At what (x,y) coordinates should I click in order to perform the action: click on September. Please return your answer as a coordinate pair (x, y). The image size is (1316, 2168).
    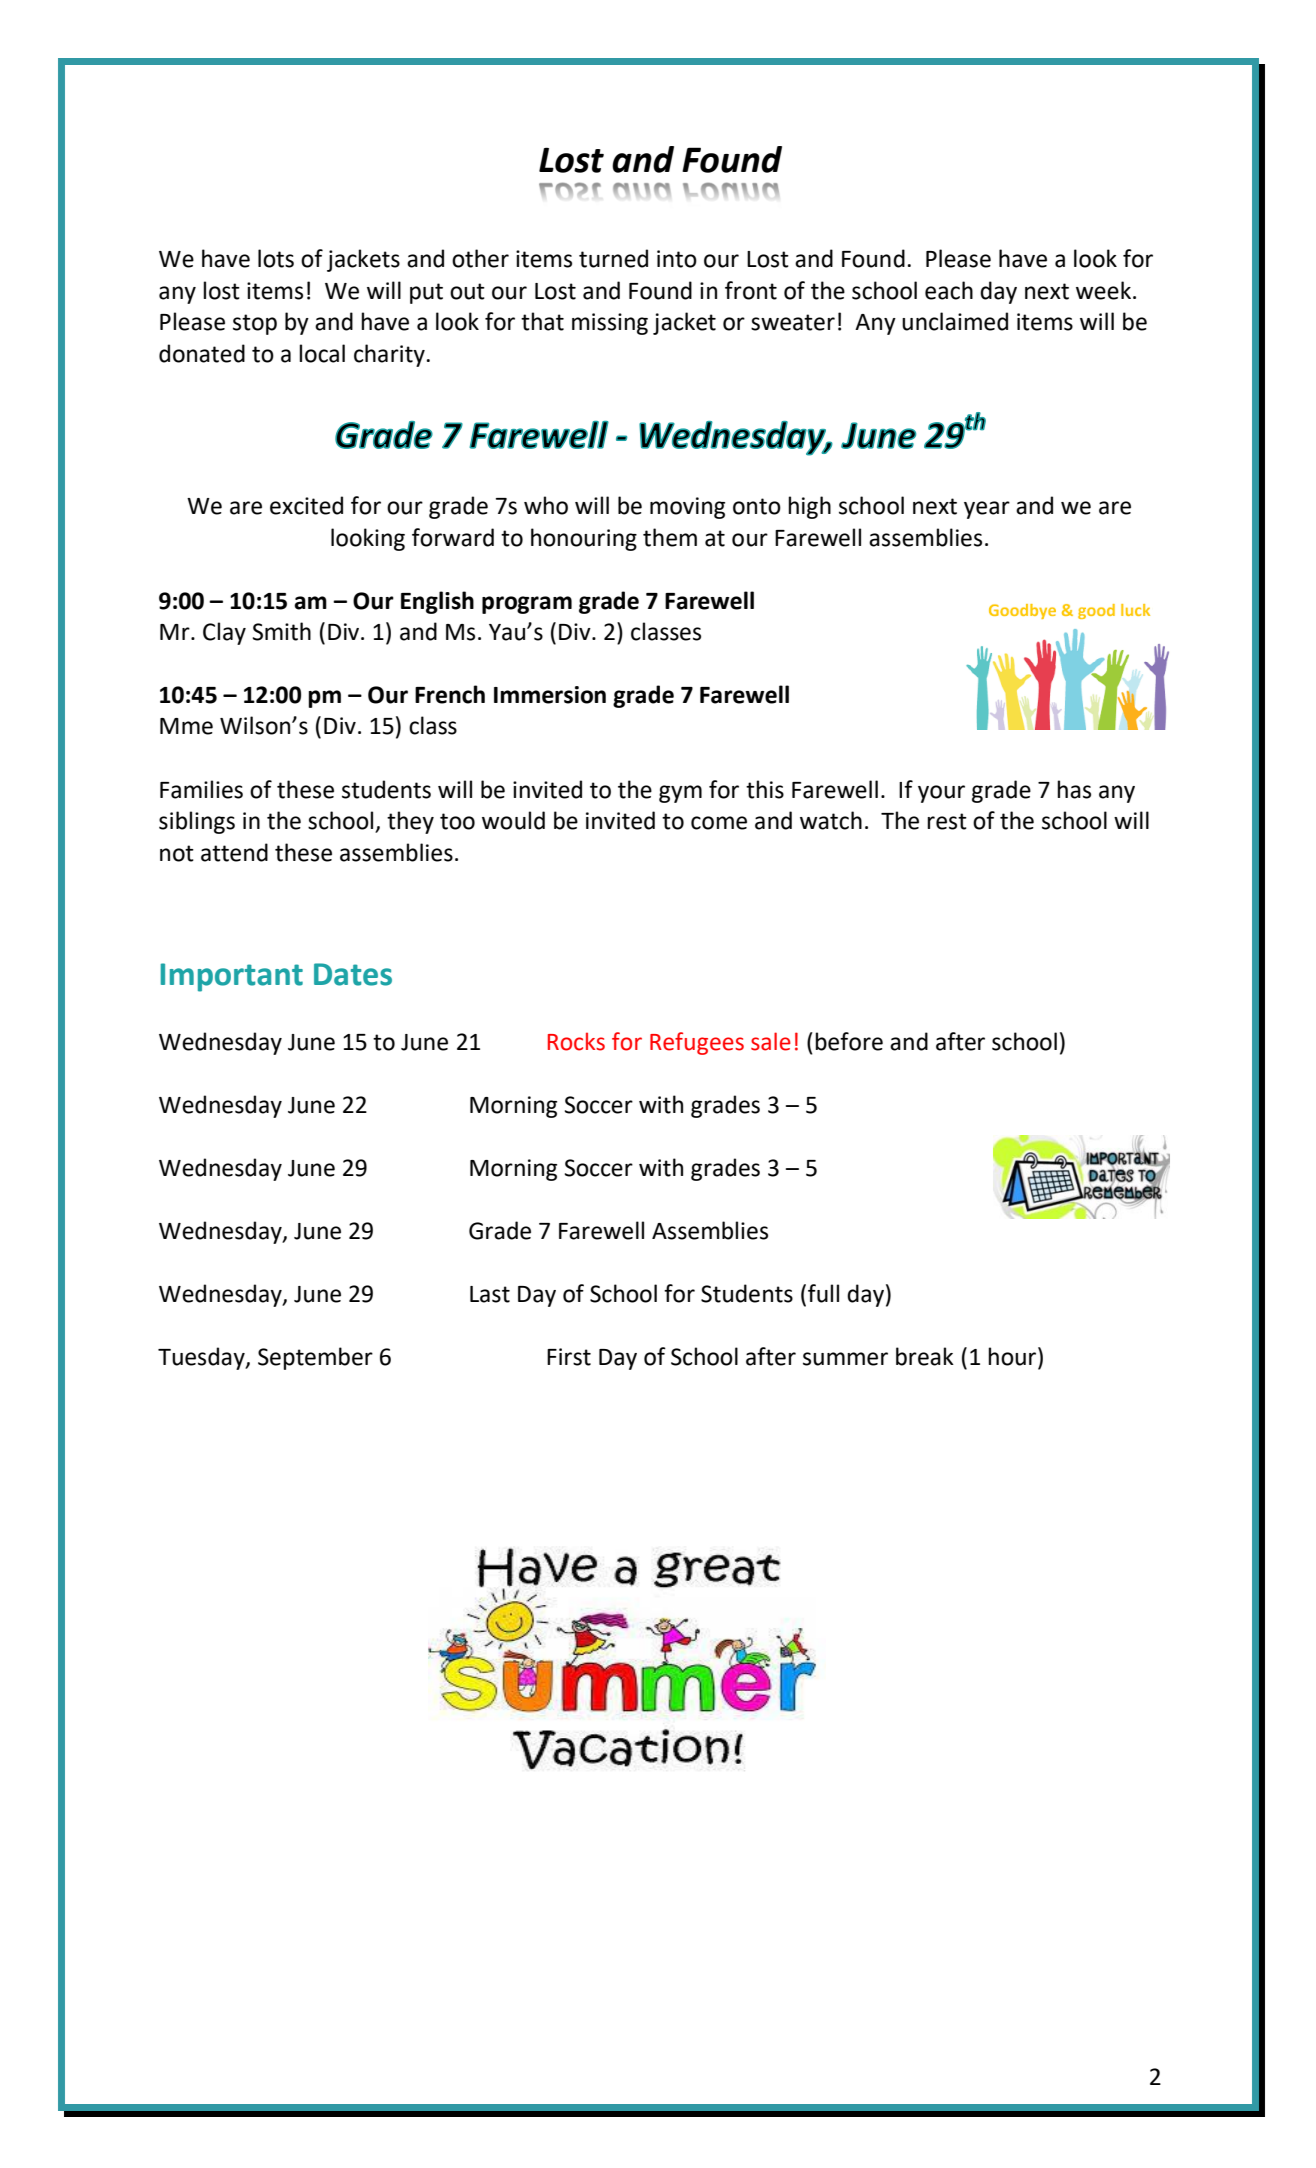
    Looking at the image, I should click on (315, 1358).
